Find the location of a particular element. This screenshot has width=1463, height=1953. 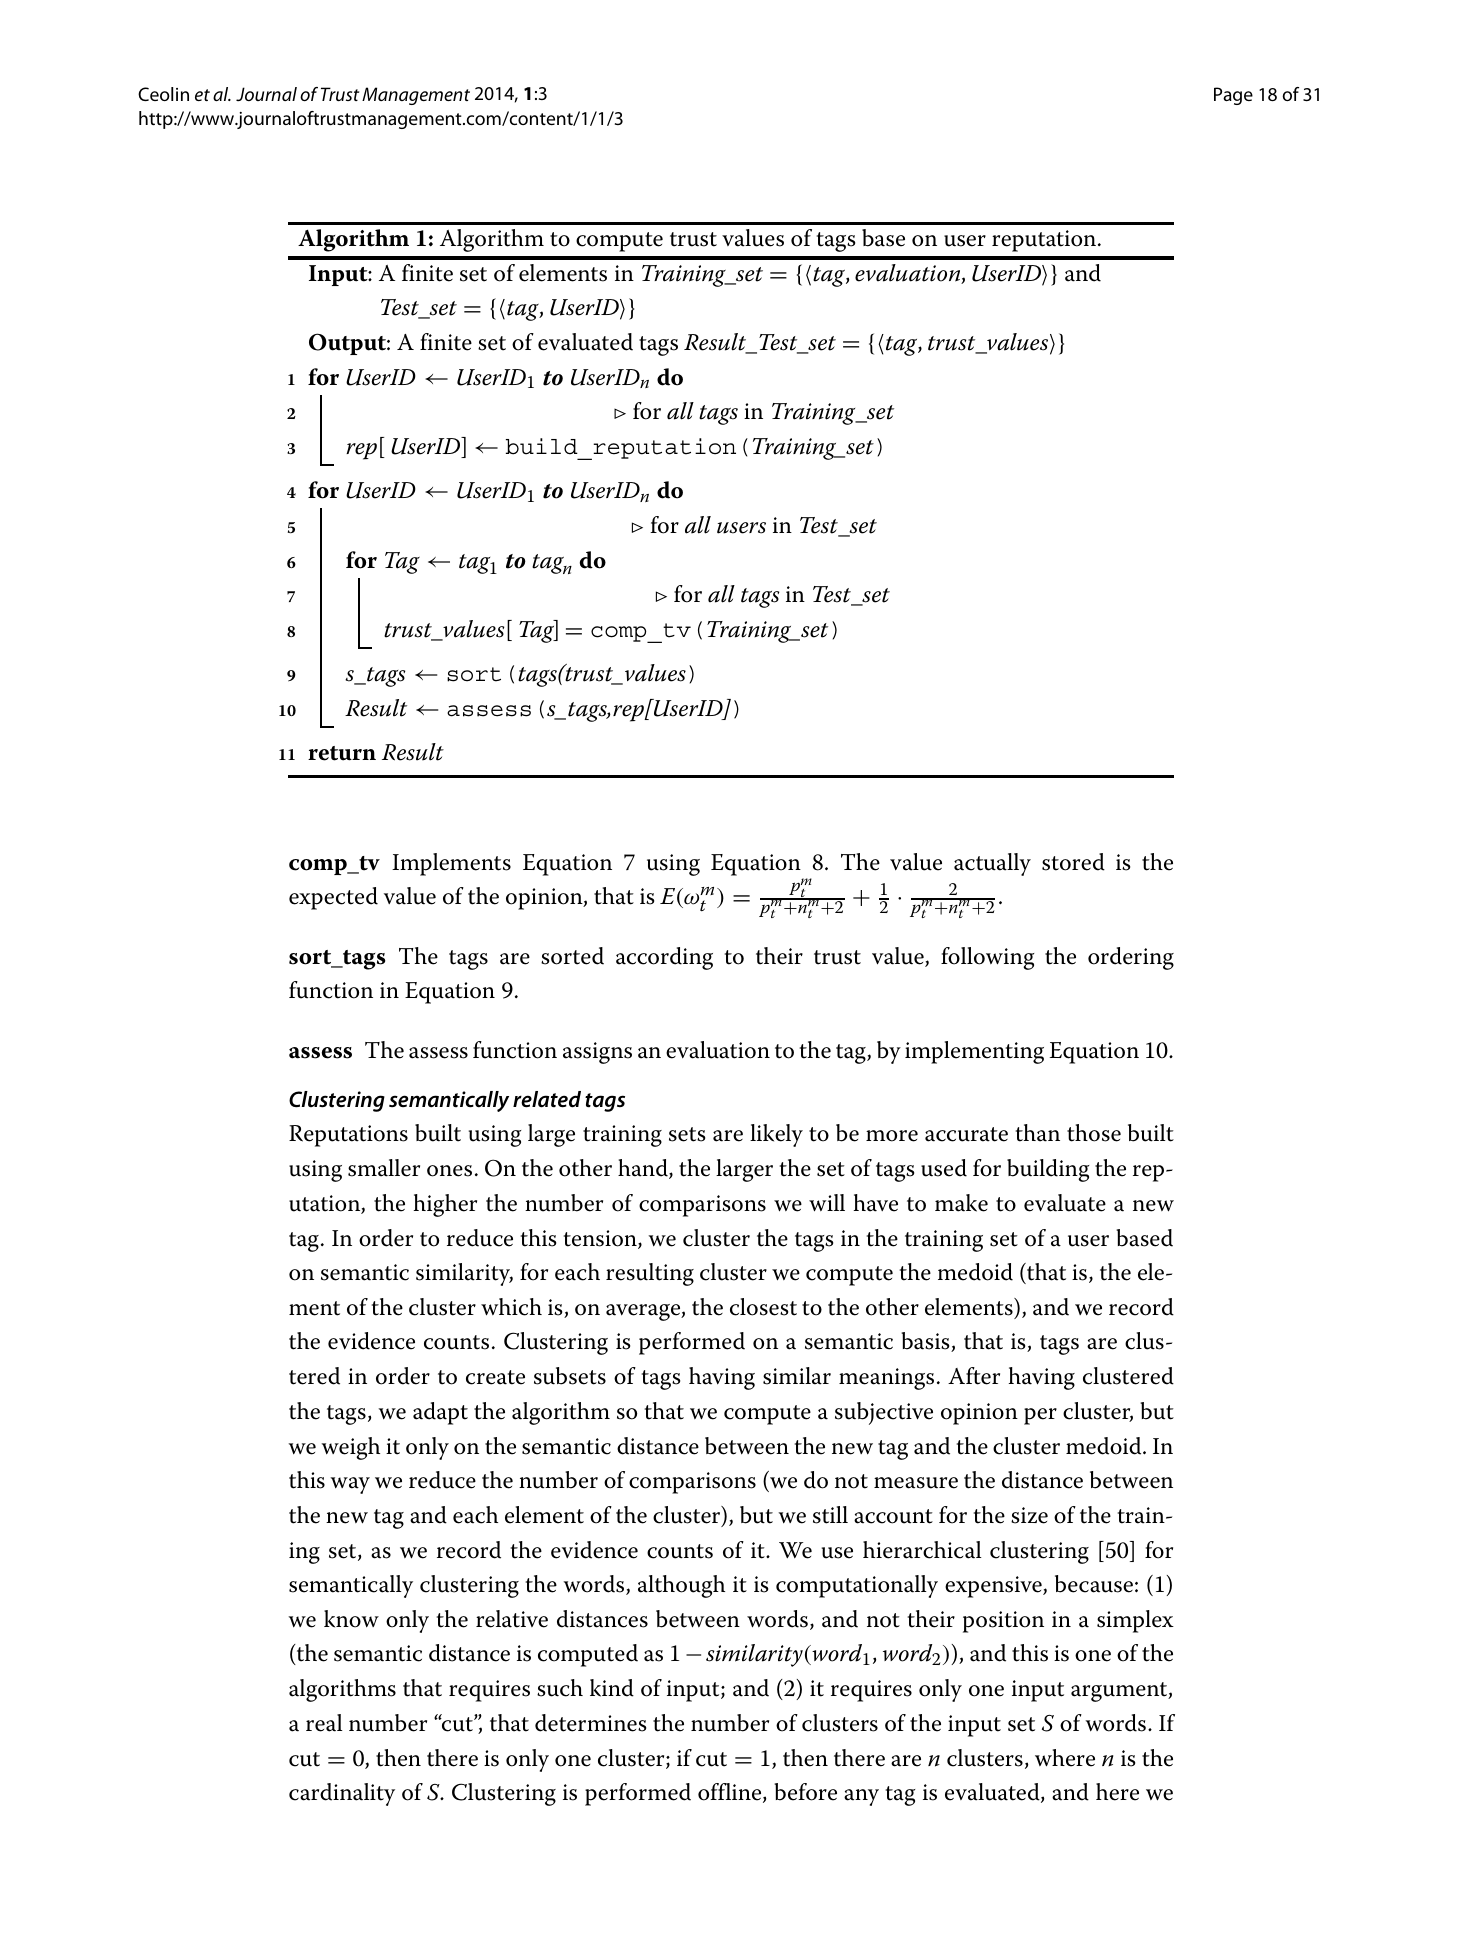

cardinality is located at coordinates (342, 1794).
